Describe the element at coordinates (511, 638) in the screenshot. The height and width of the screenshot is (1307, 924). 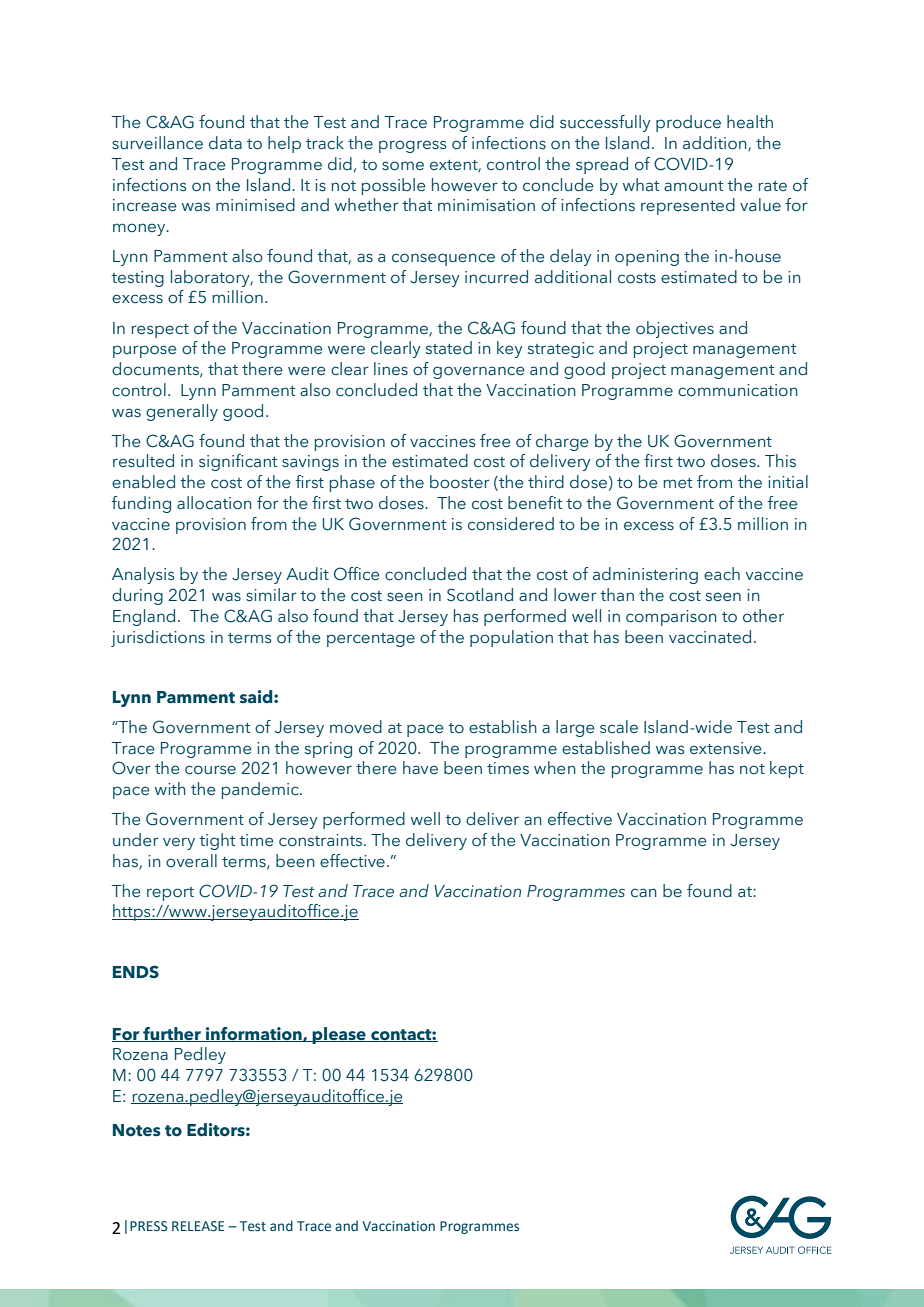
I see `population` at that location.
